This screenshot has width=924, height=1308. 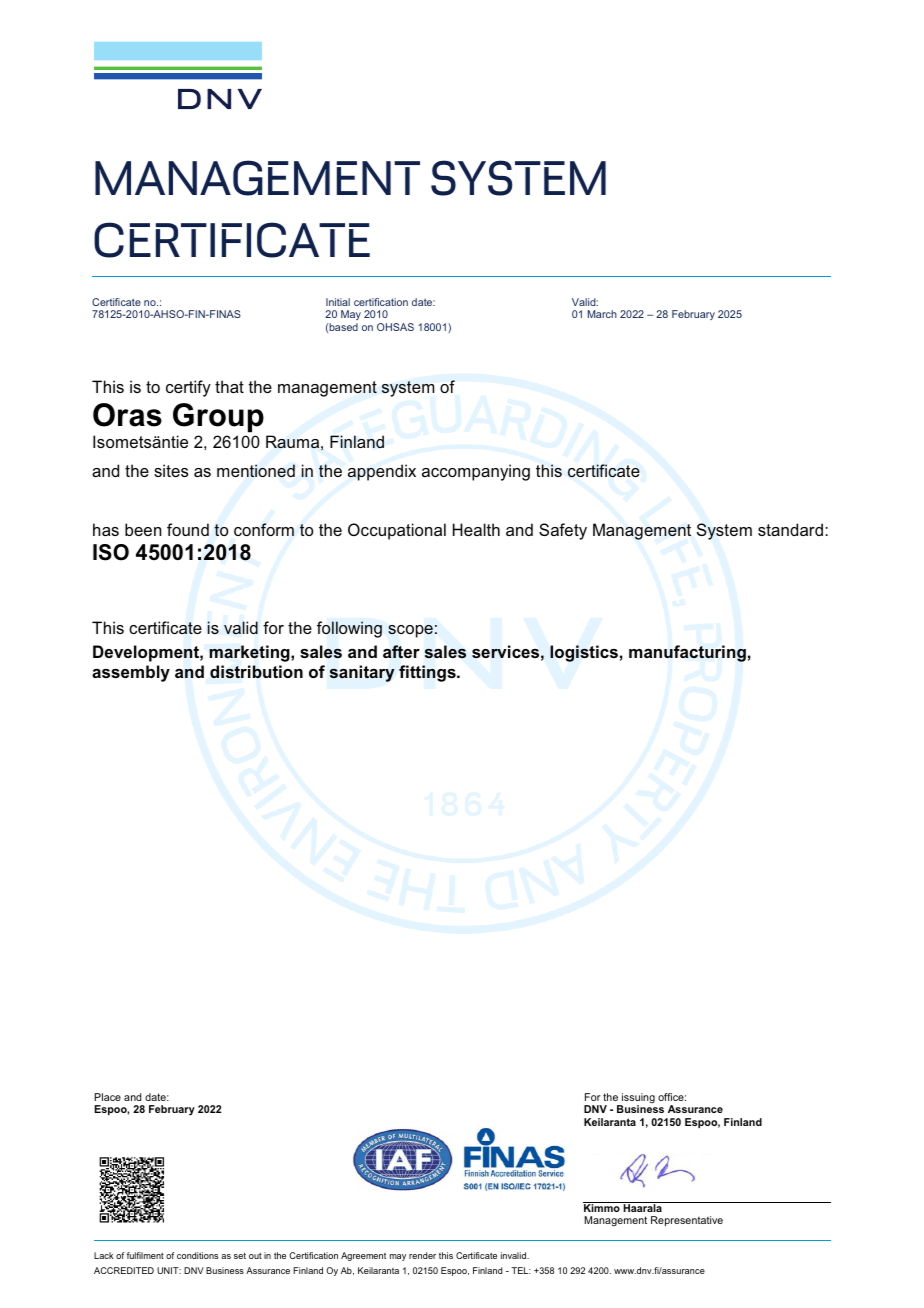 What do you see at coordinates (602, 314) in the screenshot?
I see `March` at bounding box center [602, 314].
